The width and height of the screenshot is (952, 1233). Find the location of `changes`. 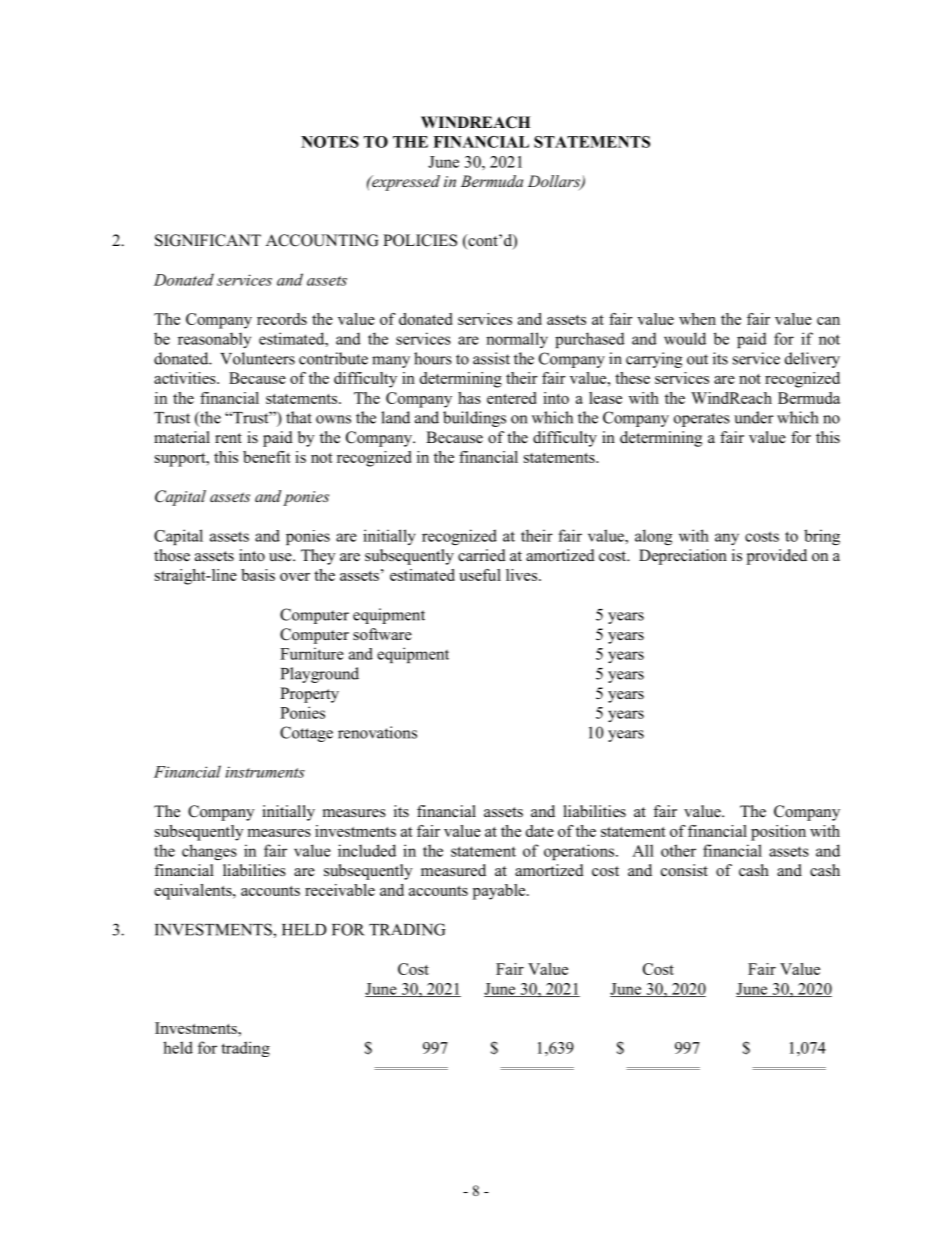

changes is located at coordinates (209, 852).
